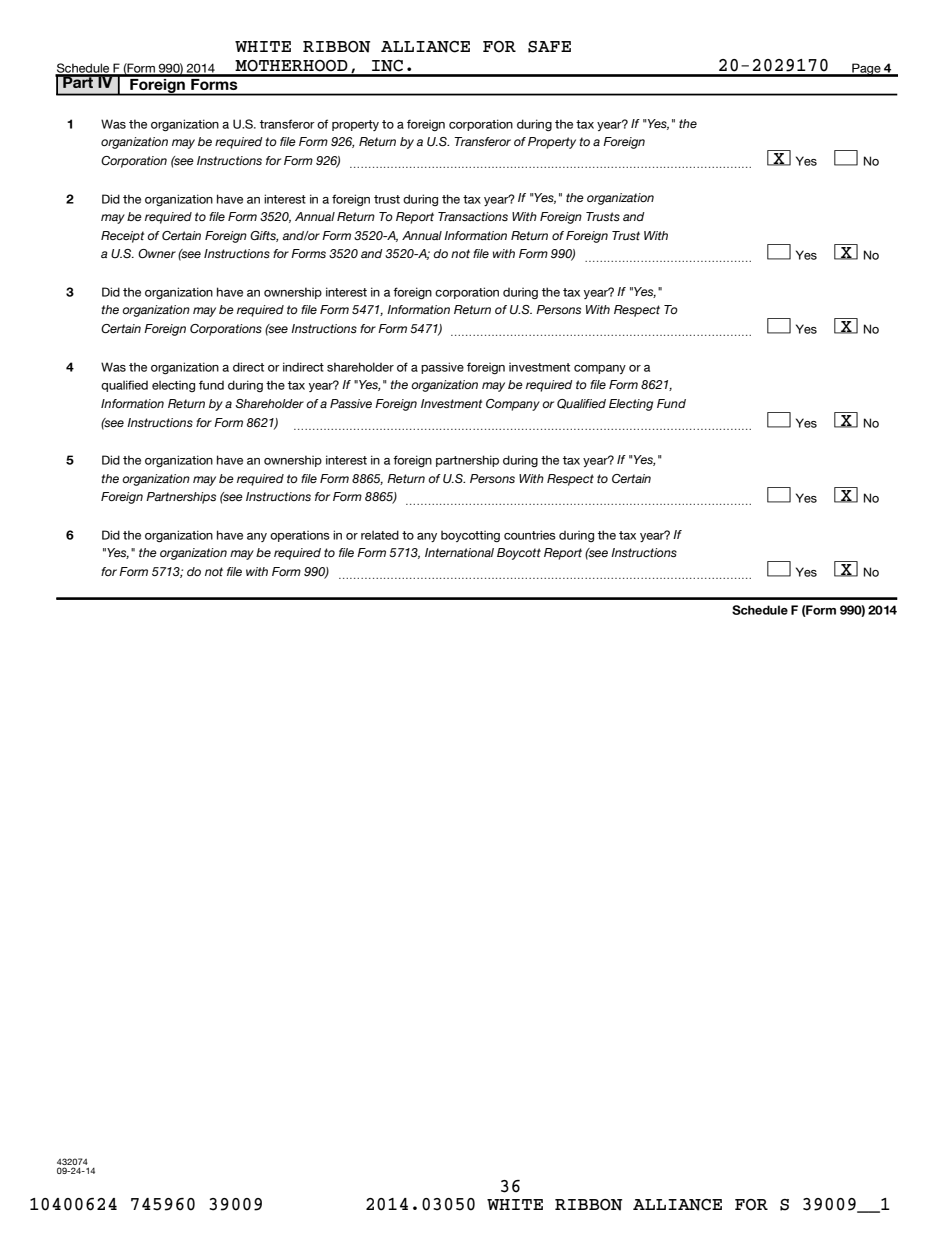 The height and width of the page is (1233, 952). I want to click on International, so click(459, 552).
